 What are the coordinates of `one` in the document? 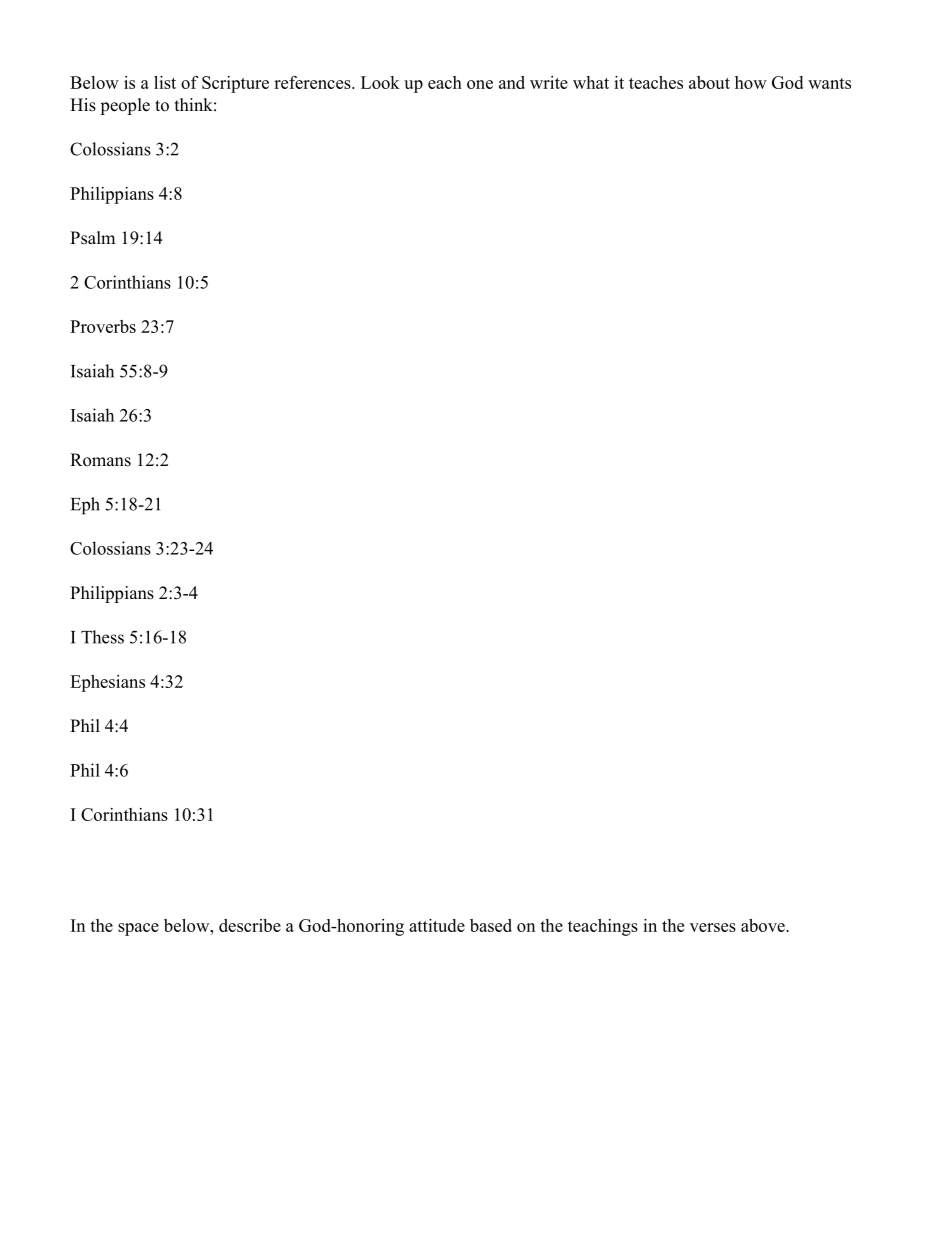 It's located at (480, 84).
